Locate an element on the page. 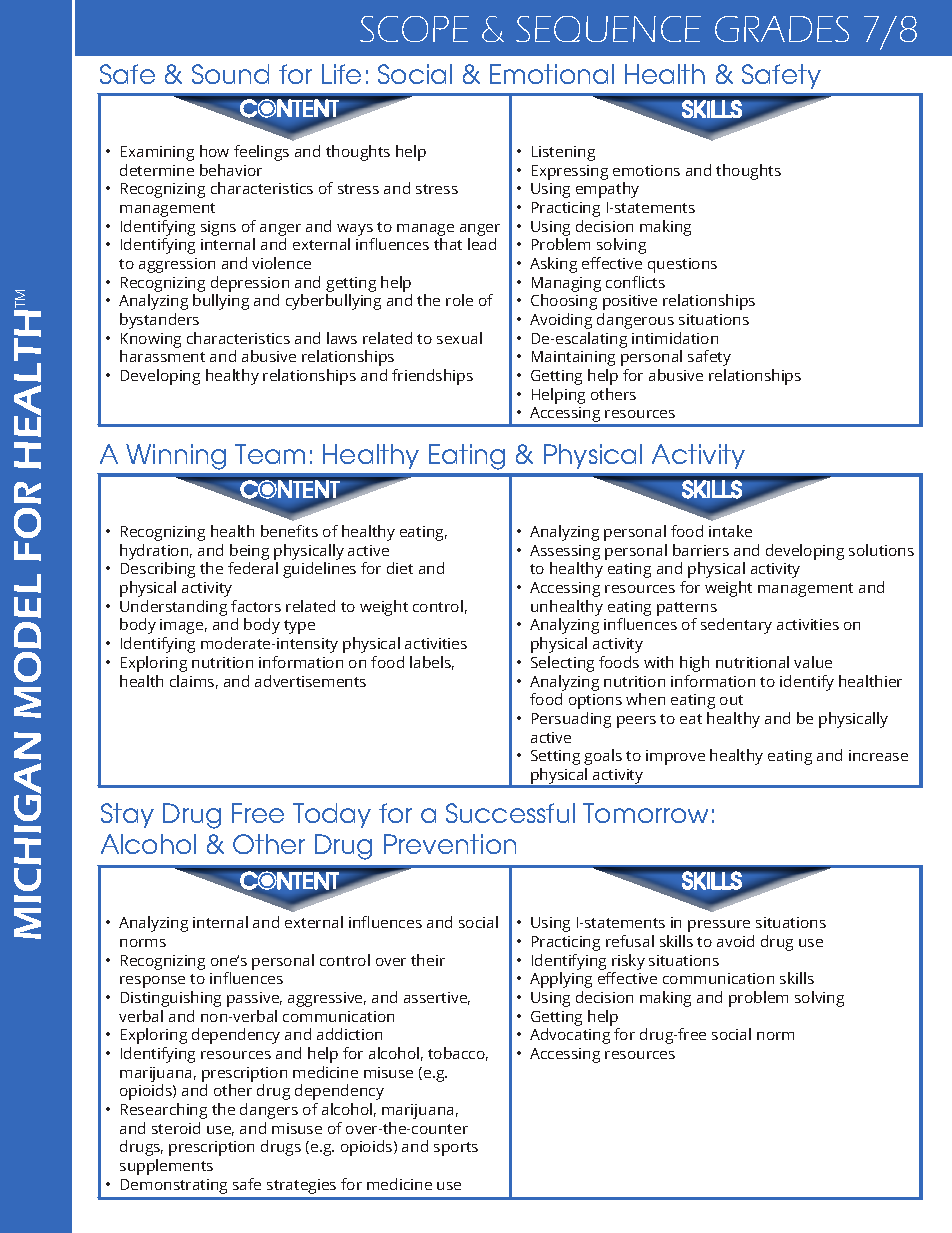 This image has width=952, height=1233. Sound is located at coordinates (230, 74).
